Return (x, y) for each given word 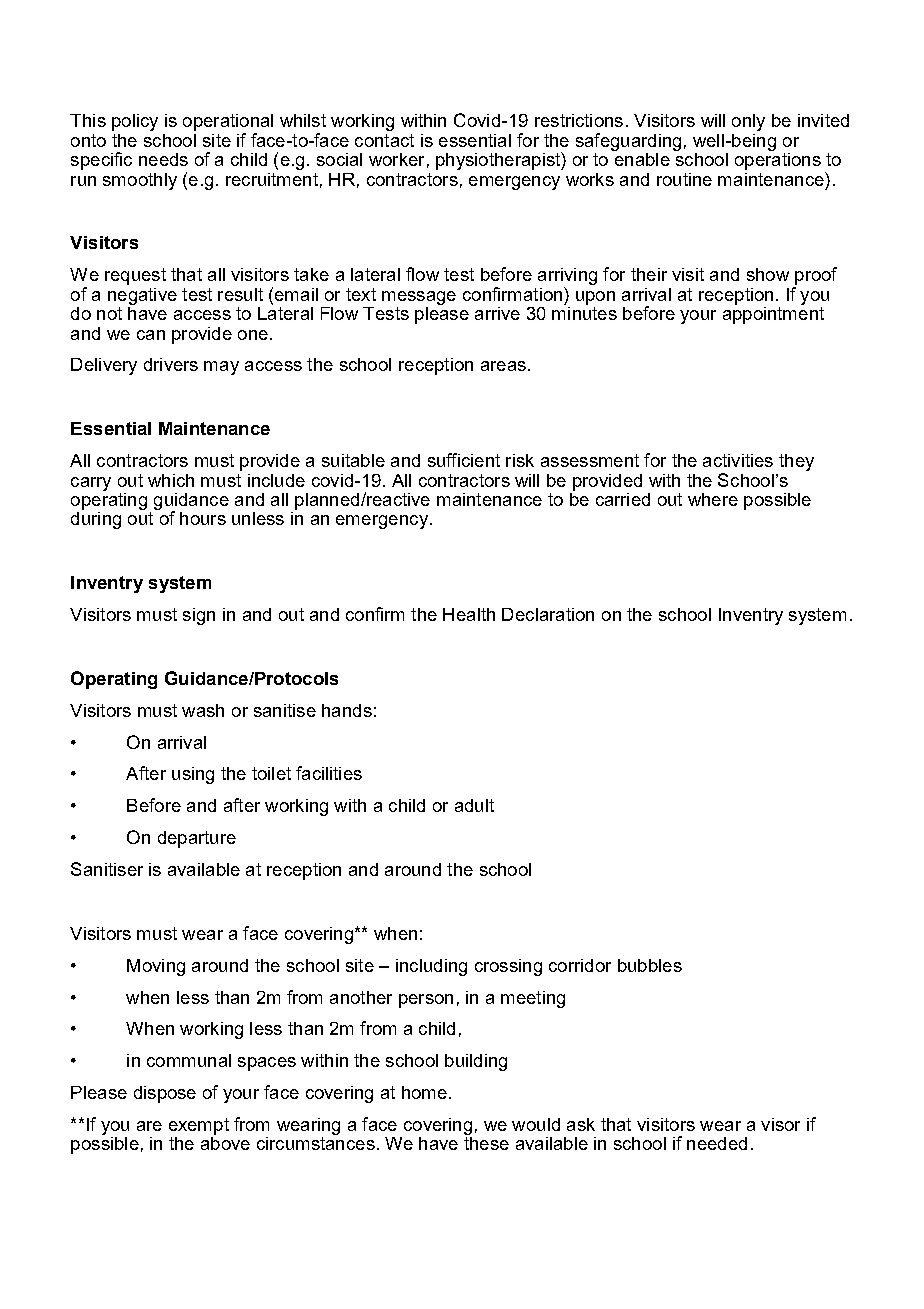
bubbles (650, 965)
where (713, 499)
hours (203, 518)
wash (203, 710)
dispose (165, 1094)
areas (503, 366)
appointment (773, 314)
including (431, 967)
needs (163, 159)
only (748, 122)
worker (396, 159)
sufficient (464, 460)
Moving (156, 967)
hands (347, 710)
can (151, 335)
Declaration (548, 614)
